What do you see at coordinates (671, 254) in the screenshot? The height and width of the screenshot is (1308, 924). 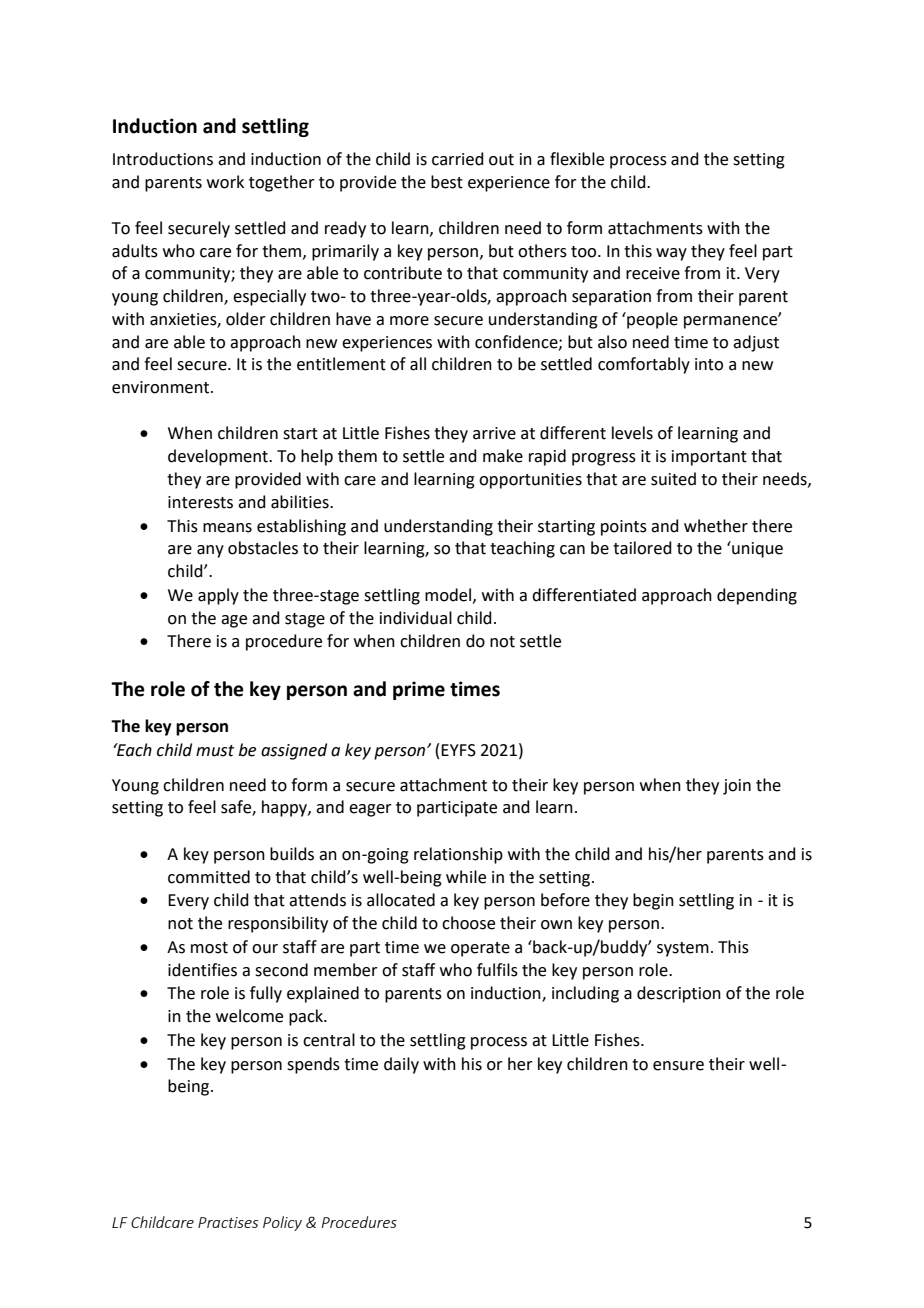 I see `way` at bounding box center [671, 254].
